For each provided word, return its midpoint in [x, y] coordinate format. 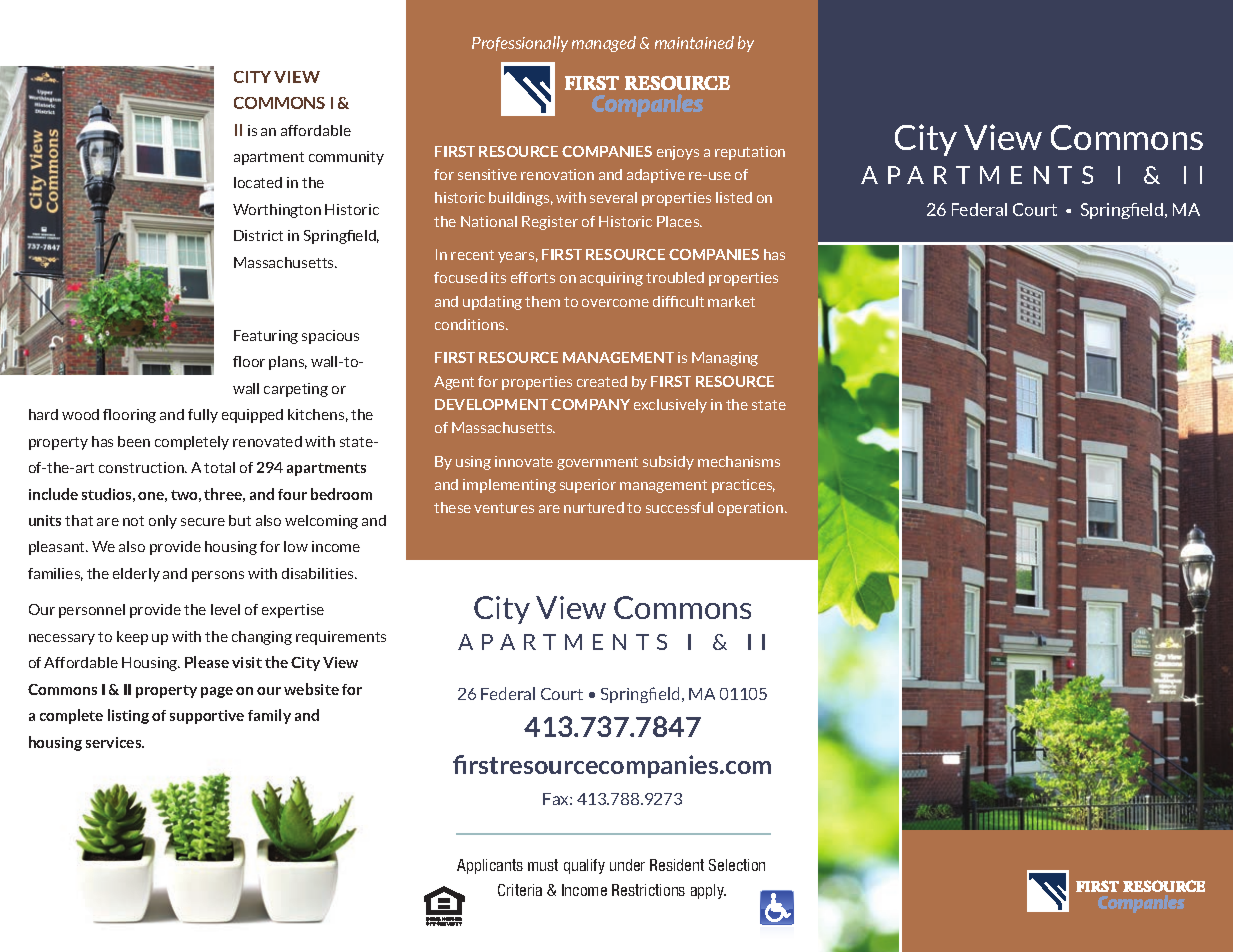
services [115, 742]
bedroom [341, 494]
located [258, 182]
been [134, 441]
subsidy [668, 463]
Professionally [520, 44]
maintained [694, 42]
